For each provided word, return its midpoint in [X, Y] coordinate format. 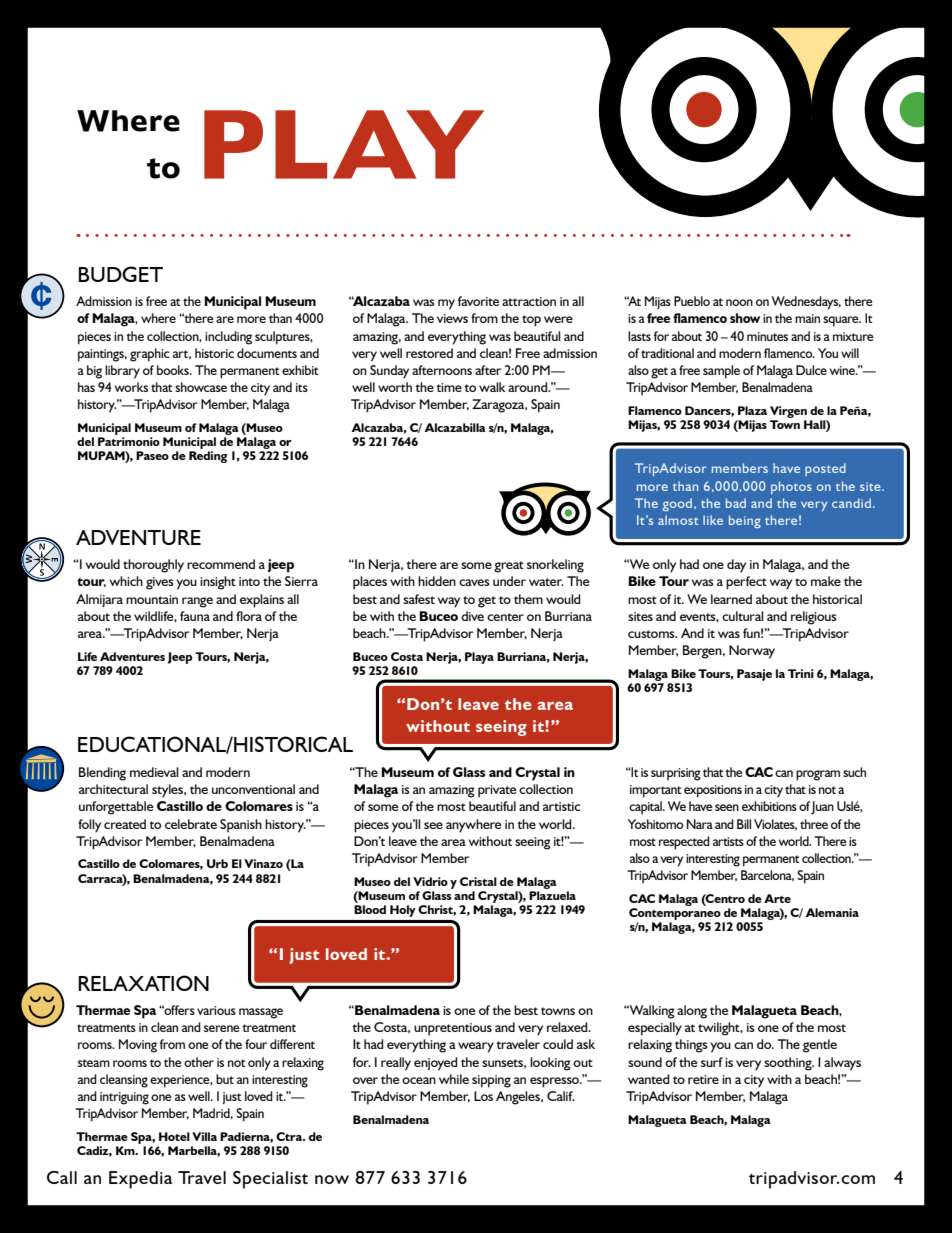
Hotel [174, 1136]
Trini [801, 673]
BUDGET [120, 274]
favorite [478, 301]
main [807, 318]
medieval [154, 772]
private [497, 791]
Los [483, 1096]
